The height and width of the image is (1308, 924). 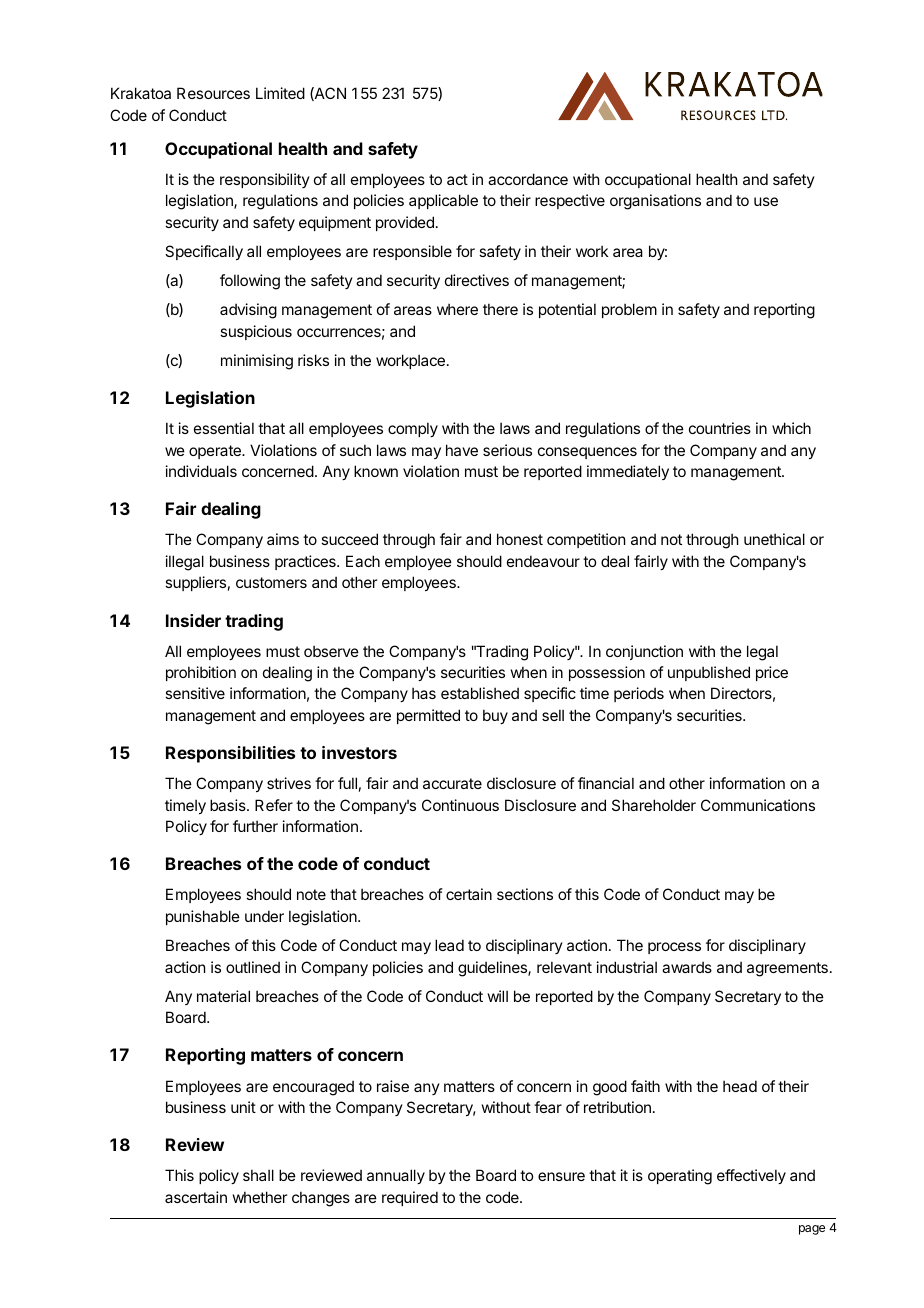 I want to click on countries, so click(x=720, y=428).
